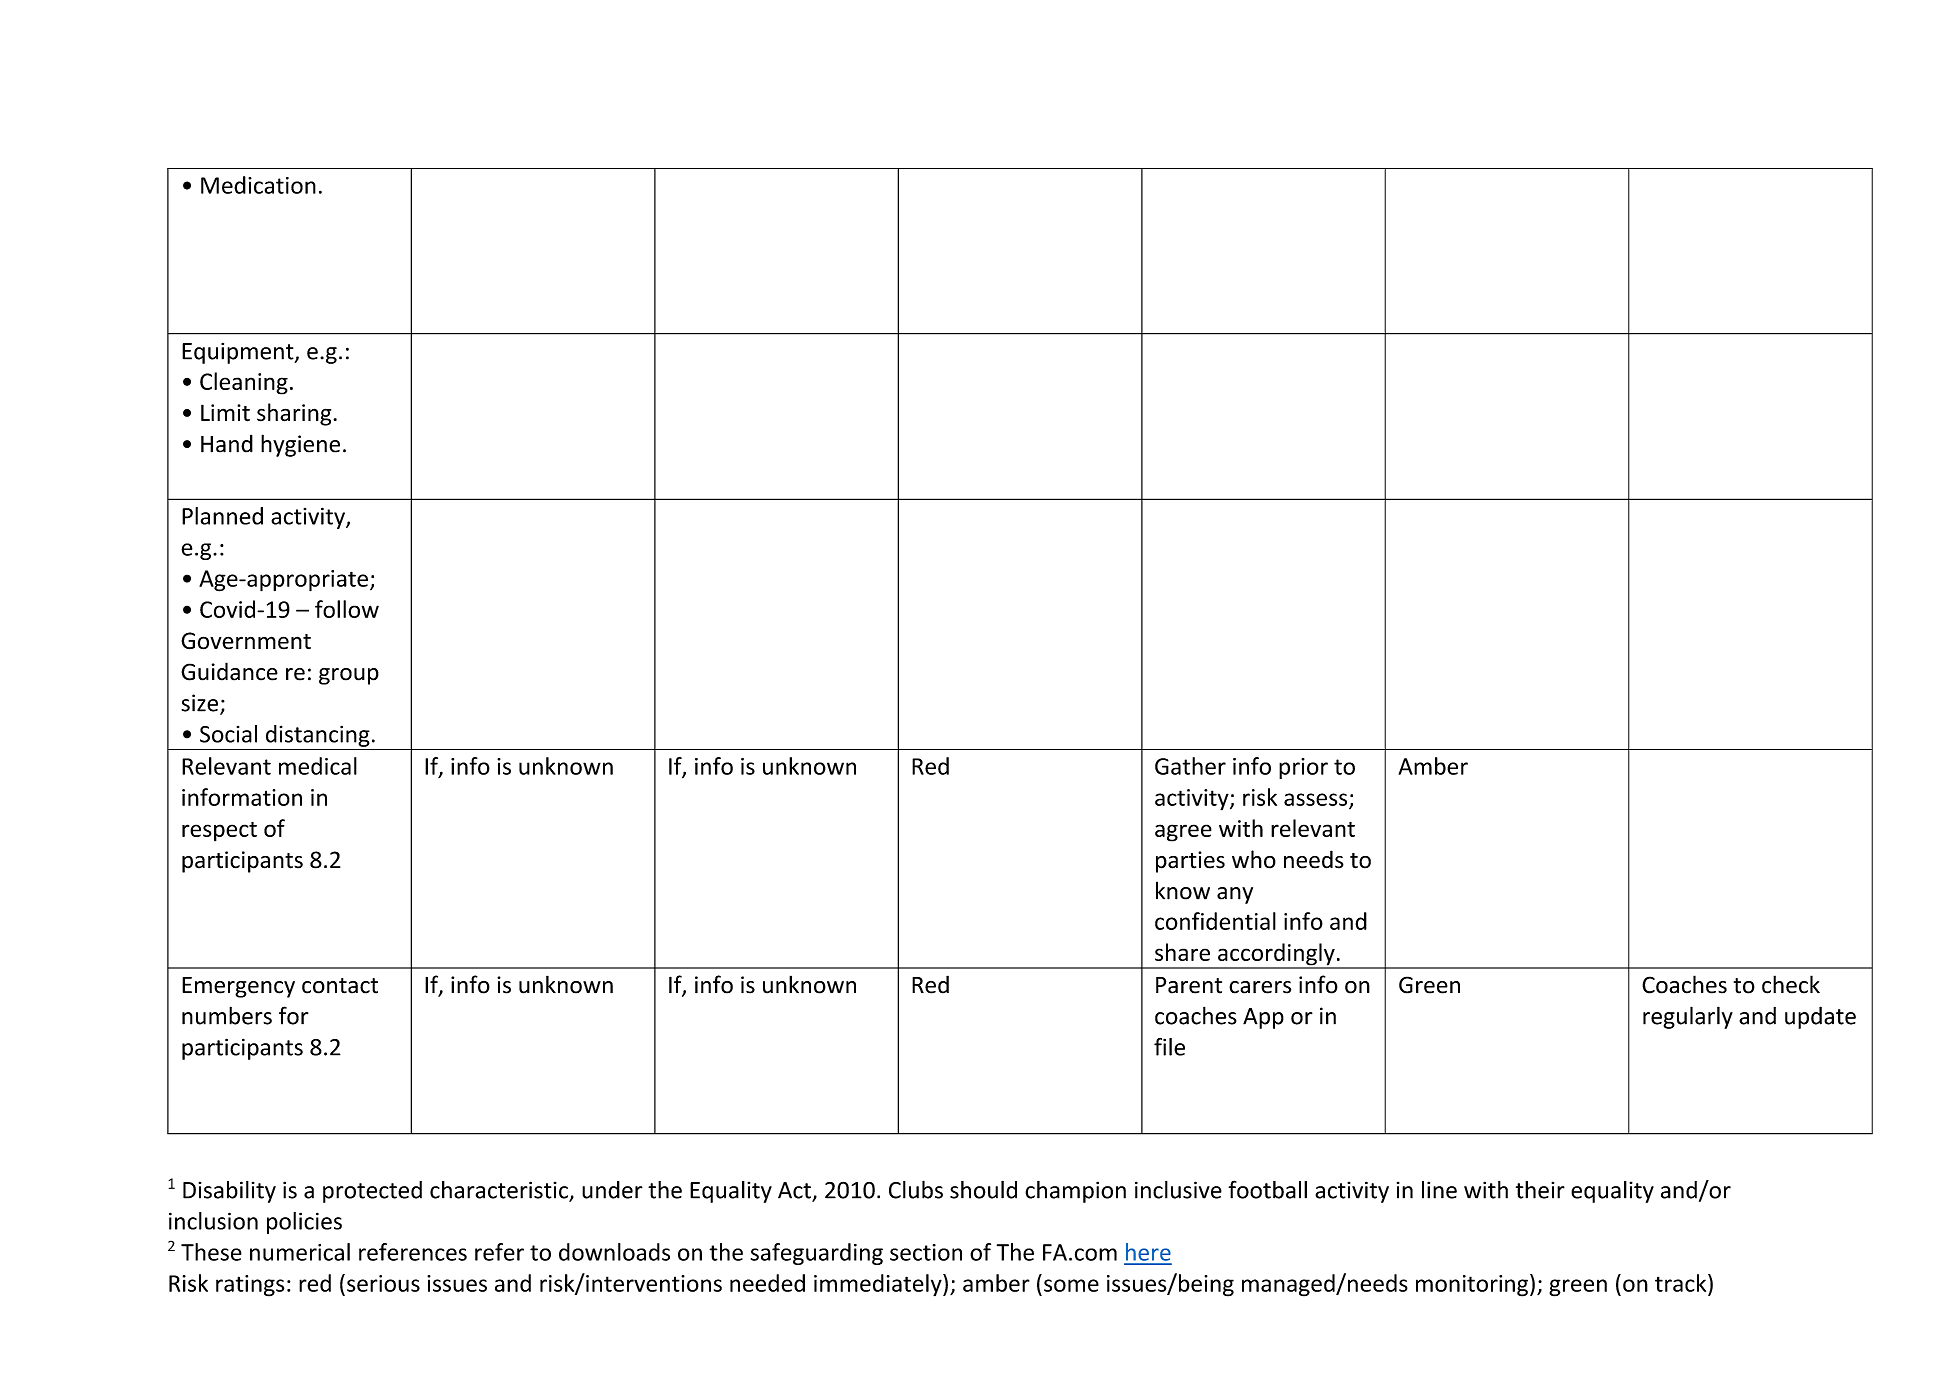 The width and height of the document is (1950, 1379). I want to click on confidential, so click(1215, 921).
